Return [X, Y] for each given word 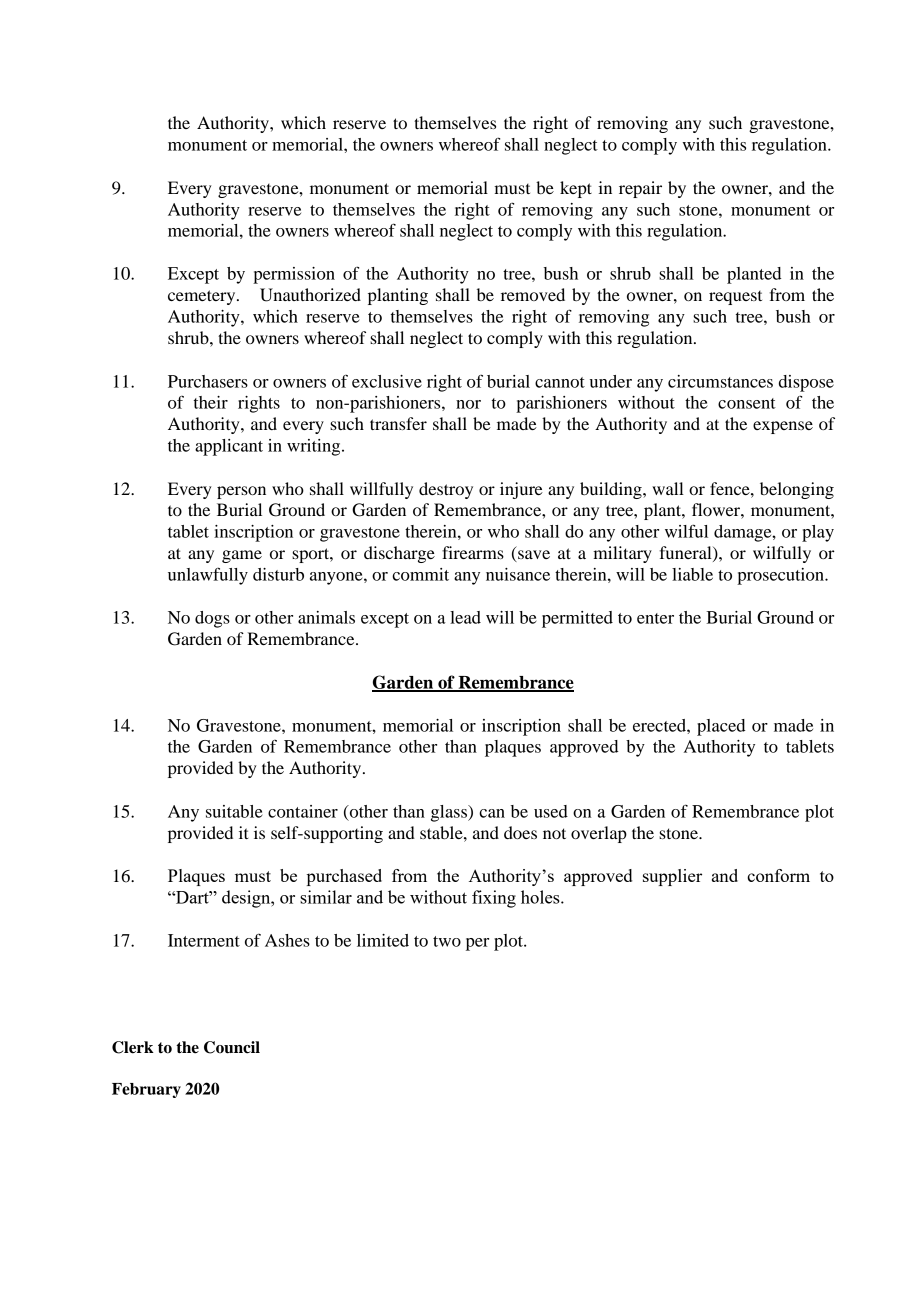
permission [294, 275]
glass [450, 813]
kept [576, 189]
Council [232, 1047]
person [241, 492]
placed [721, 727]
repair [640, 189]
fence [731, 488]
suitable [234, 811]
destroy [446, 490]
